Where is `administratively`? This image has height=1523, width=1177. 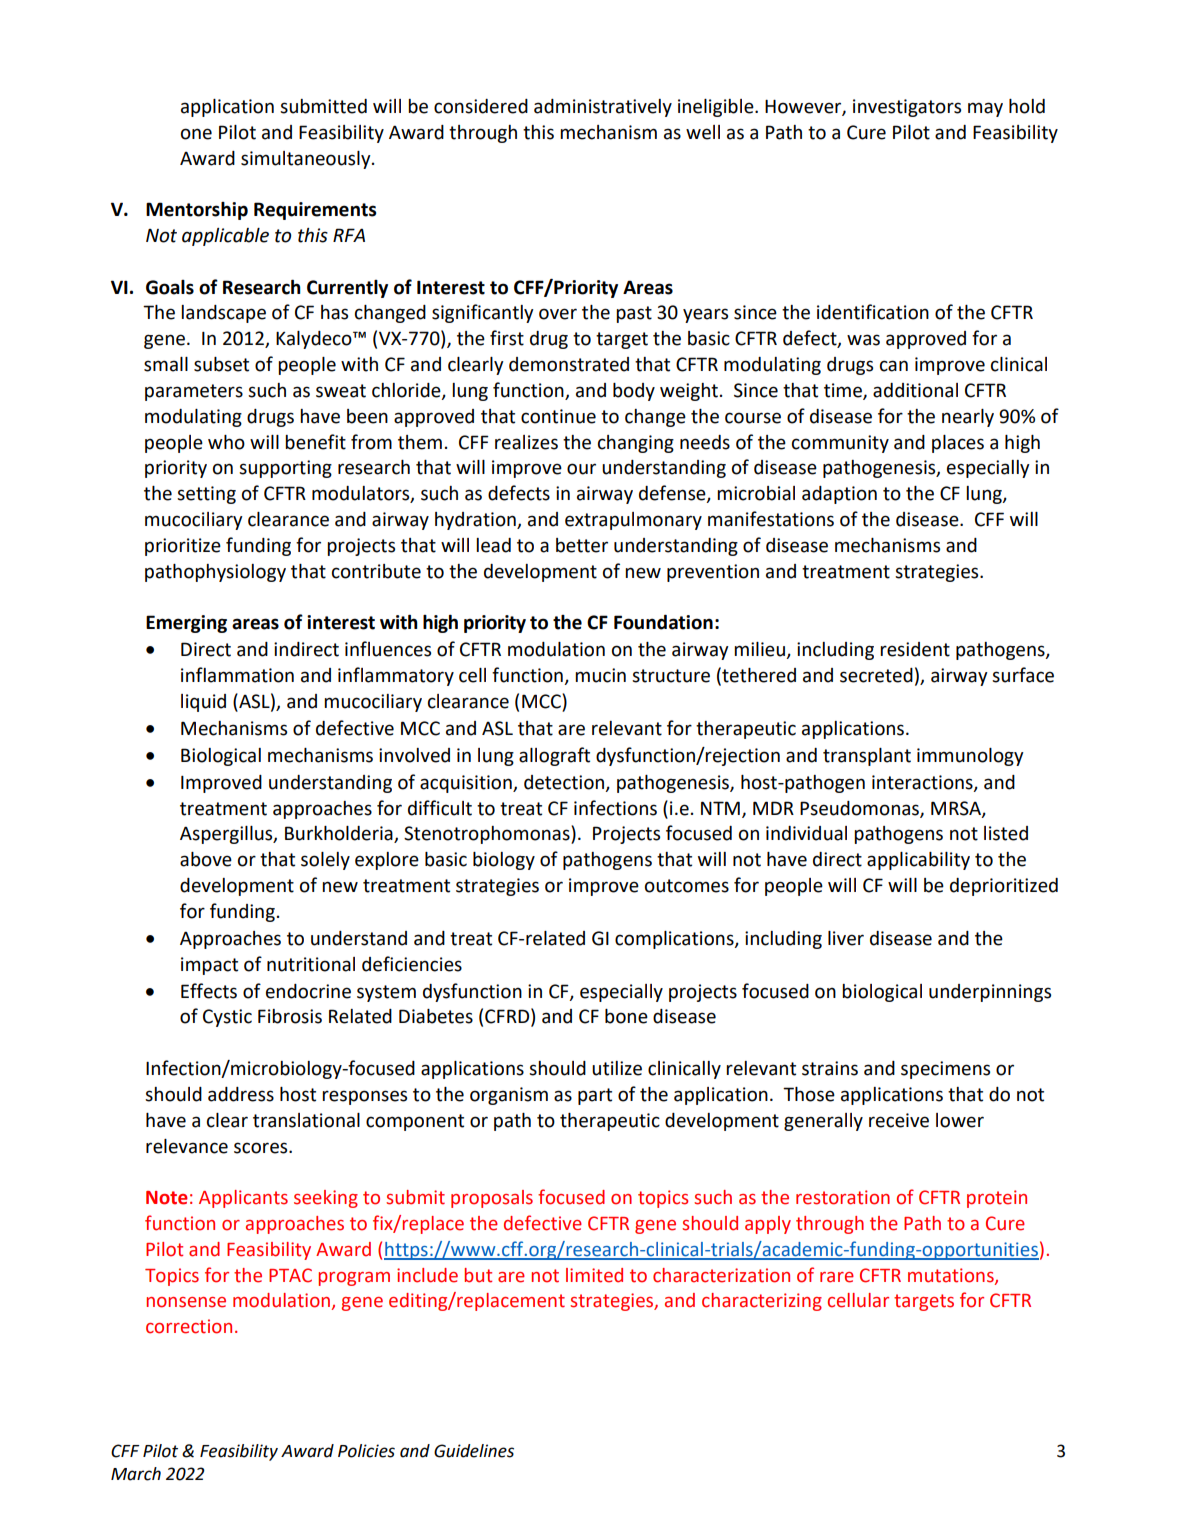 administratively is located at coordinates (603, 108).
